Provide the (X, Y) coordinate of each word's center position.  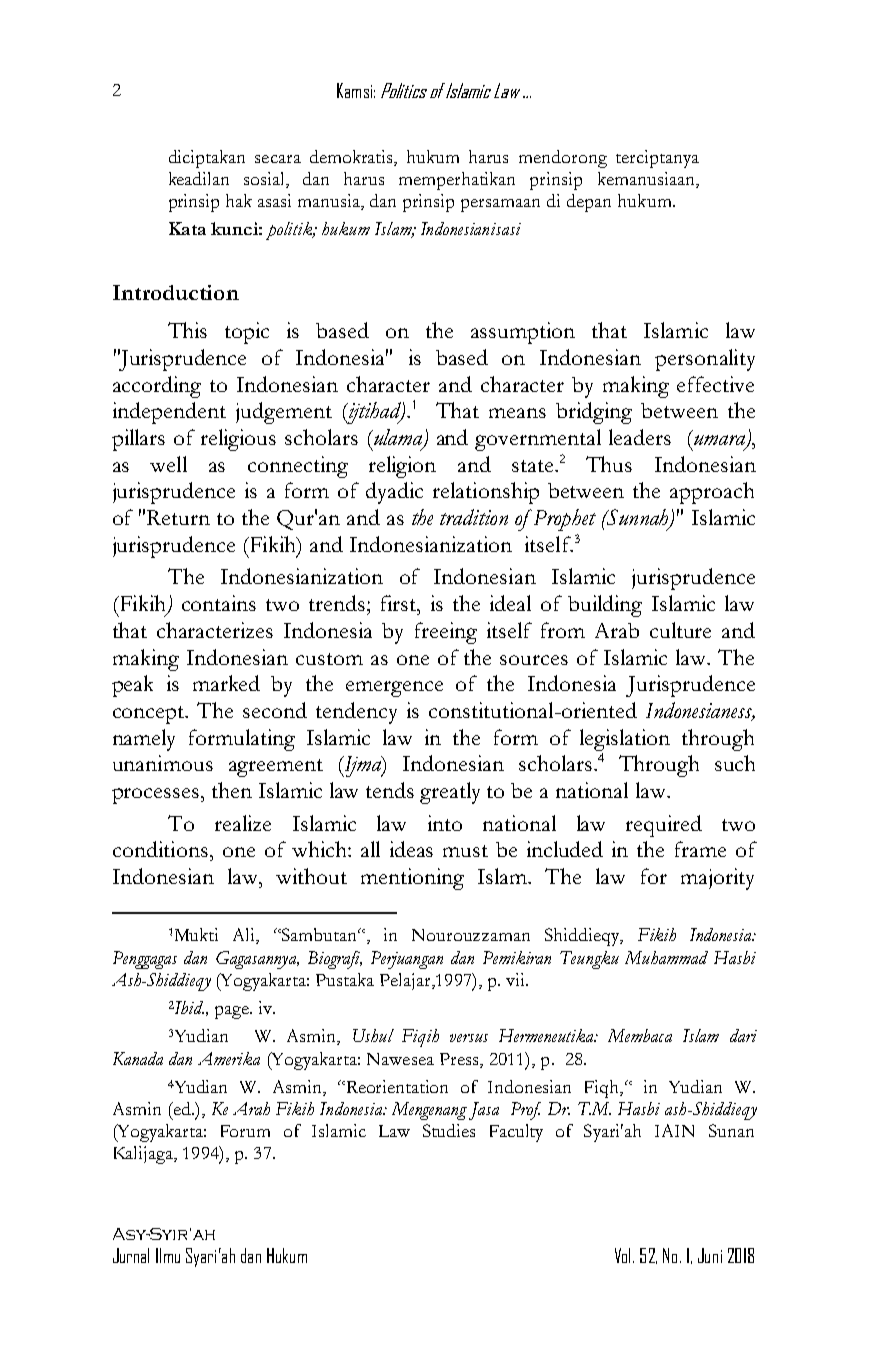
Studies (449, 1130)
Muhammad (666, 957)
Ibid (188, 1007)
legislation (625, 740)
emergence (394, 689)
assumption (523, 333)
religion (402, 467)
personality (705, 360)
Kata (187, 228)
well (168, 464)
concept (150, 715)
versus (469, 1038)
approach (712, 493)
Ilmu (168, 1255)
